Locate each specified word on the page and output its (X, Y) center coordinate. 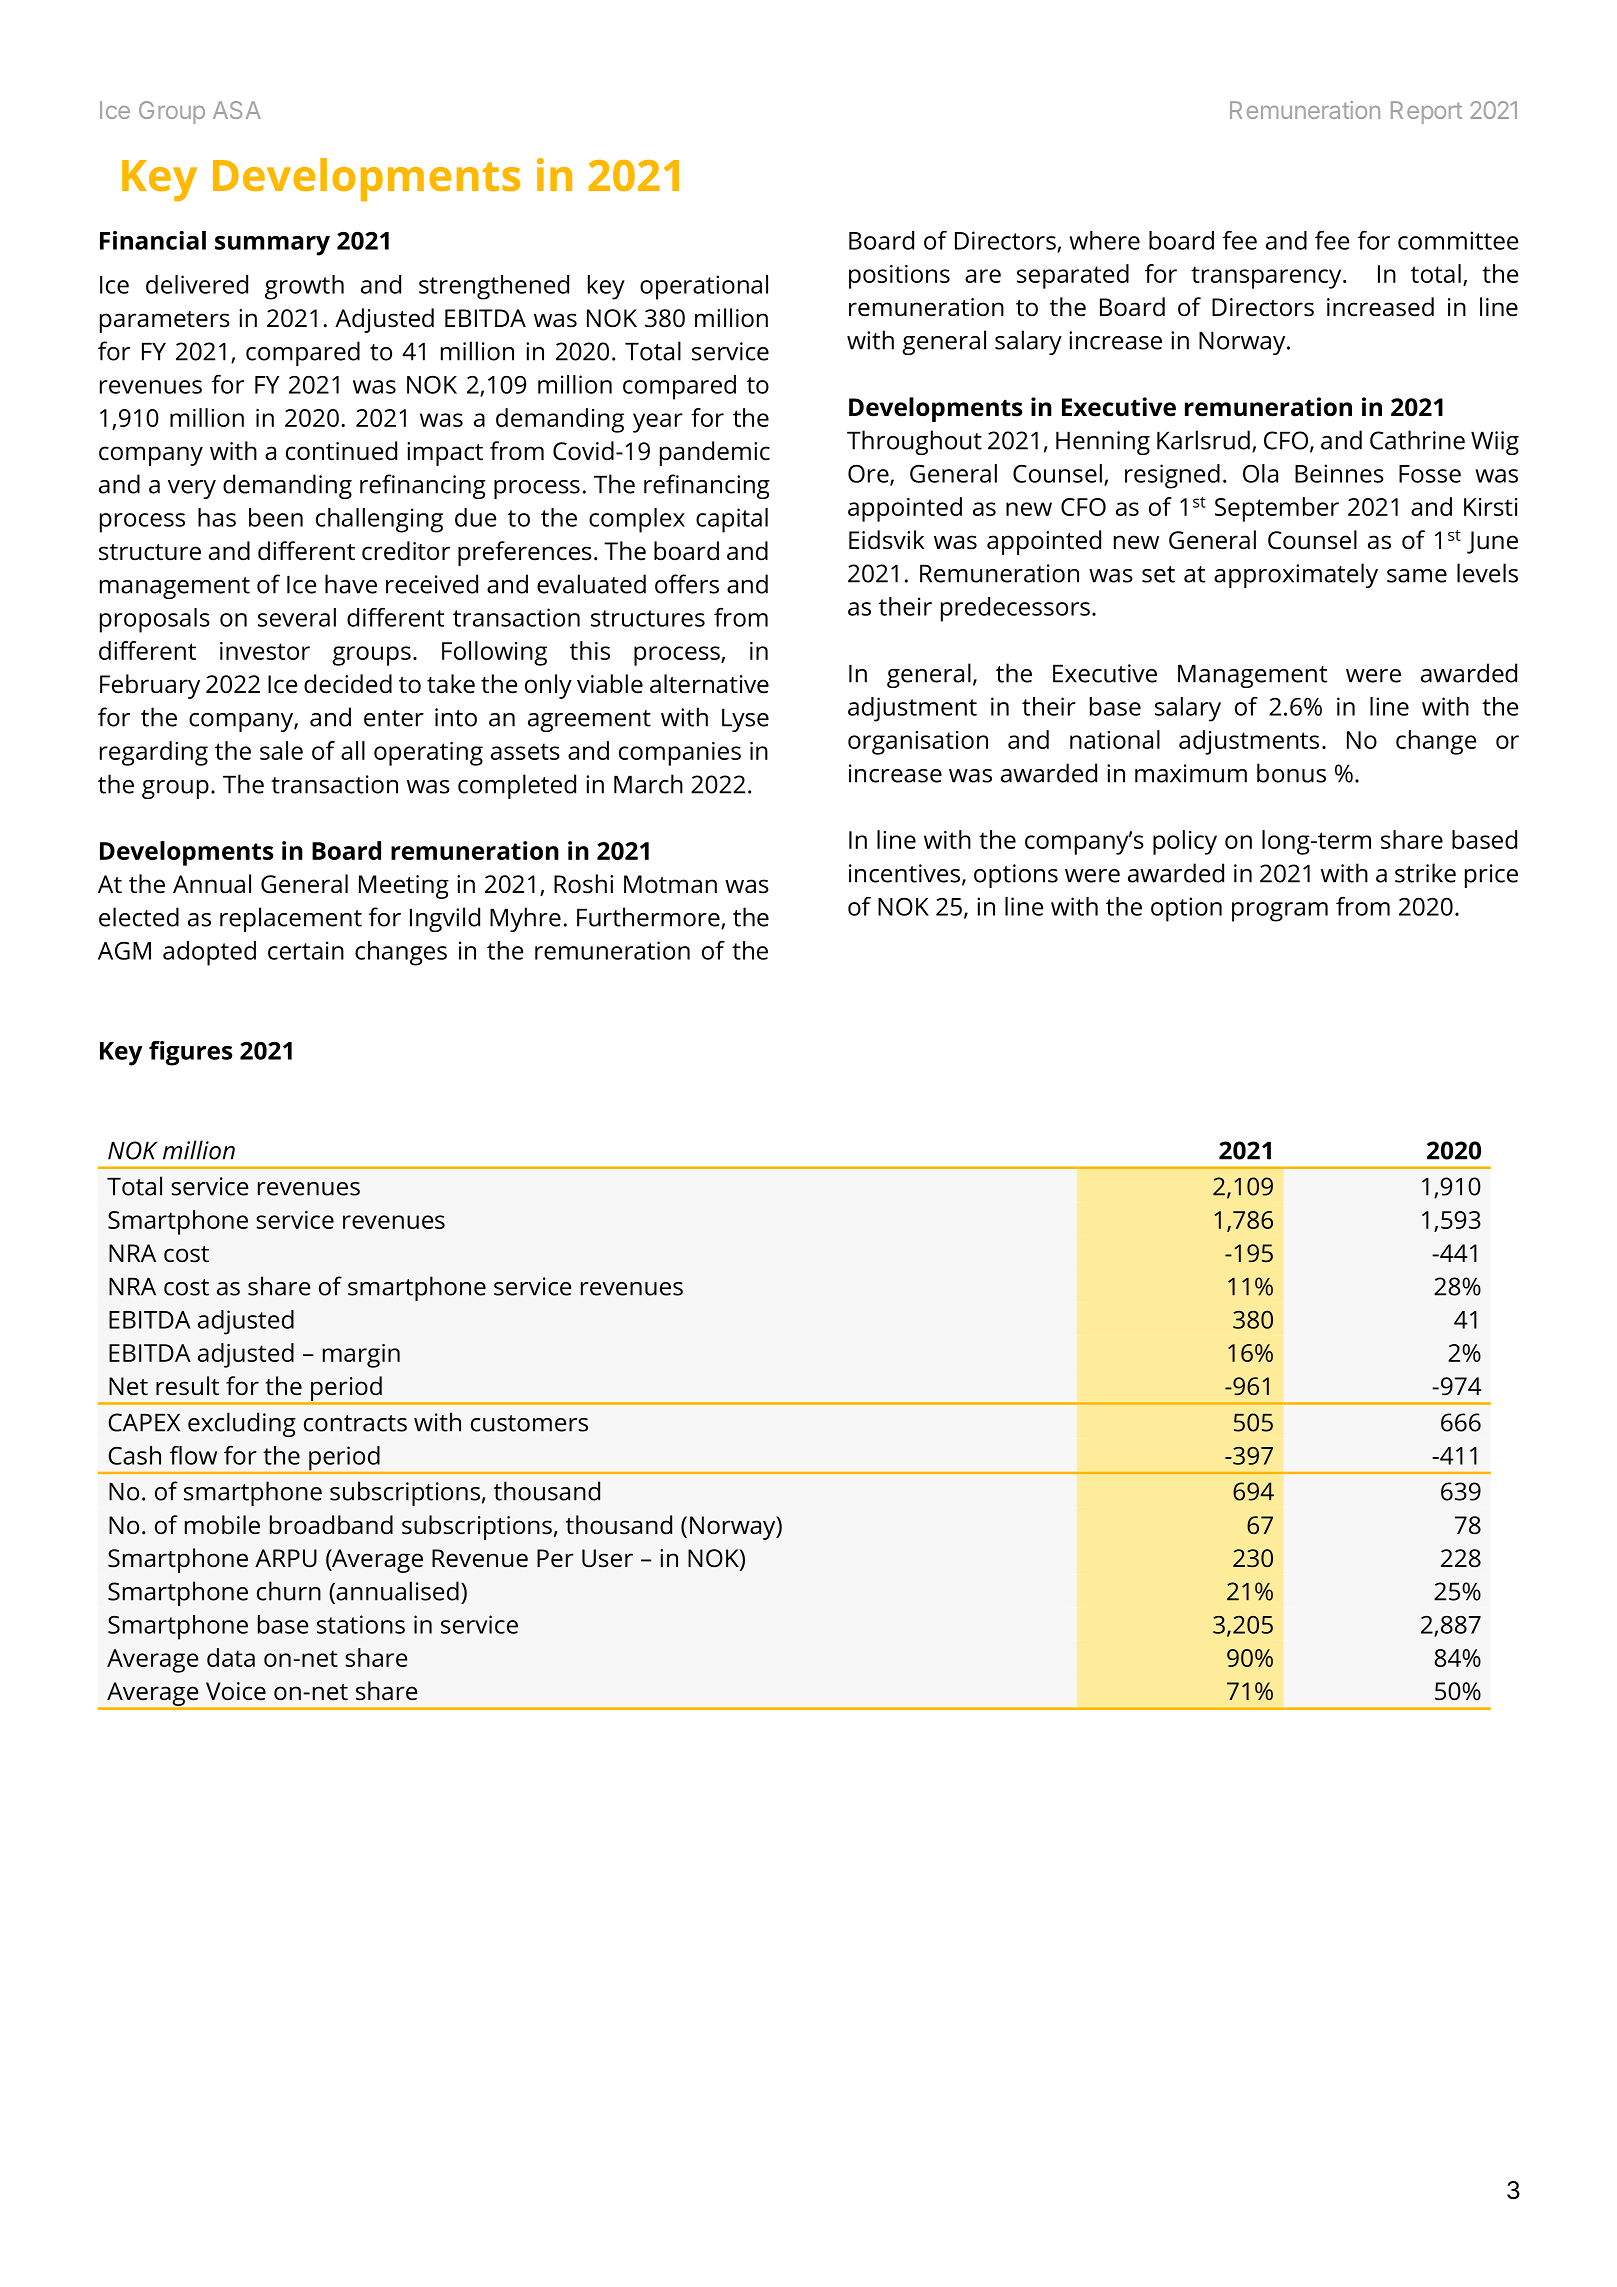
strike (1425, 873)
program (1280, 912)
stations (361, 1624)
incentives (906, 874)
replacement (291, 919)
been (276, 517)
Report (1426, 112)
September (1277, 509)
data (231, 1657)
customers (529, 1423)
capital (732, 520)
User (607, 1558)
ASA (237, 110)
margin (361, 1356)
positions (899, 277)
